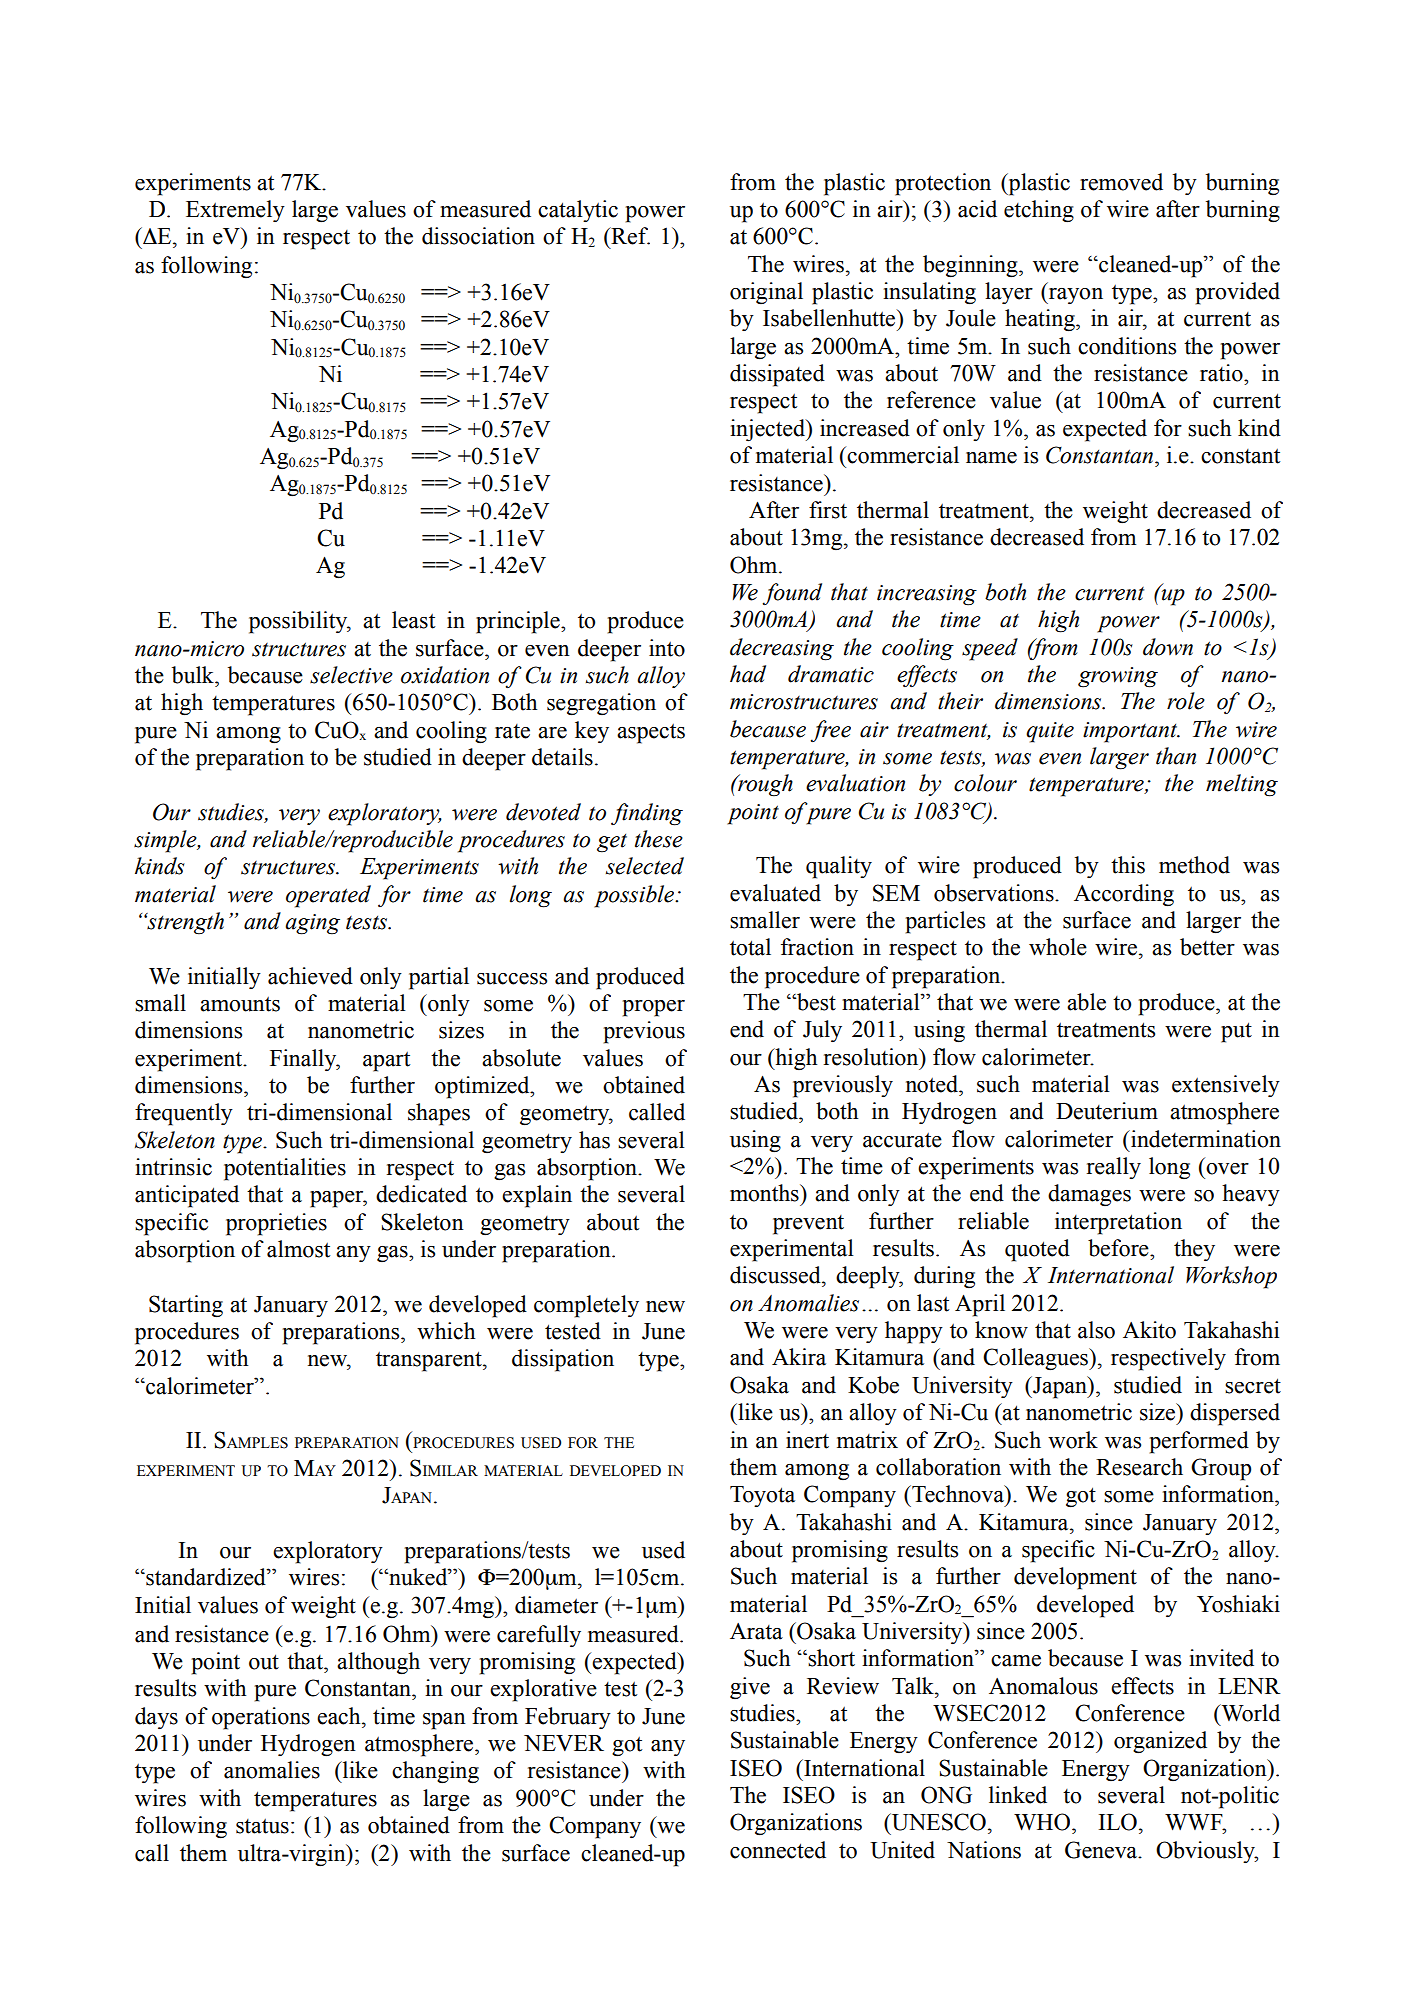 This image has width=1414, height=2002. What do you see at coordinates (262, 1826) in the image?
I see `status` at bounding box center [262, 1826].
